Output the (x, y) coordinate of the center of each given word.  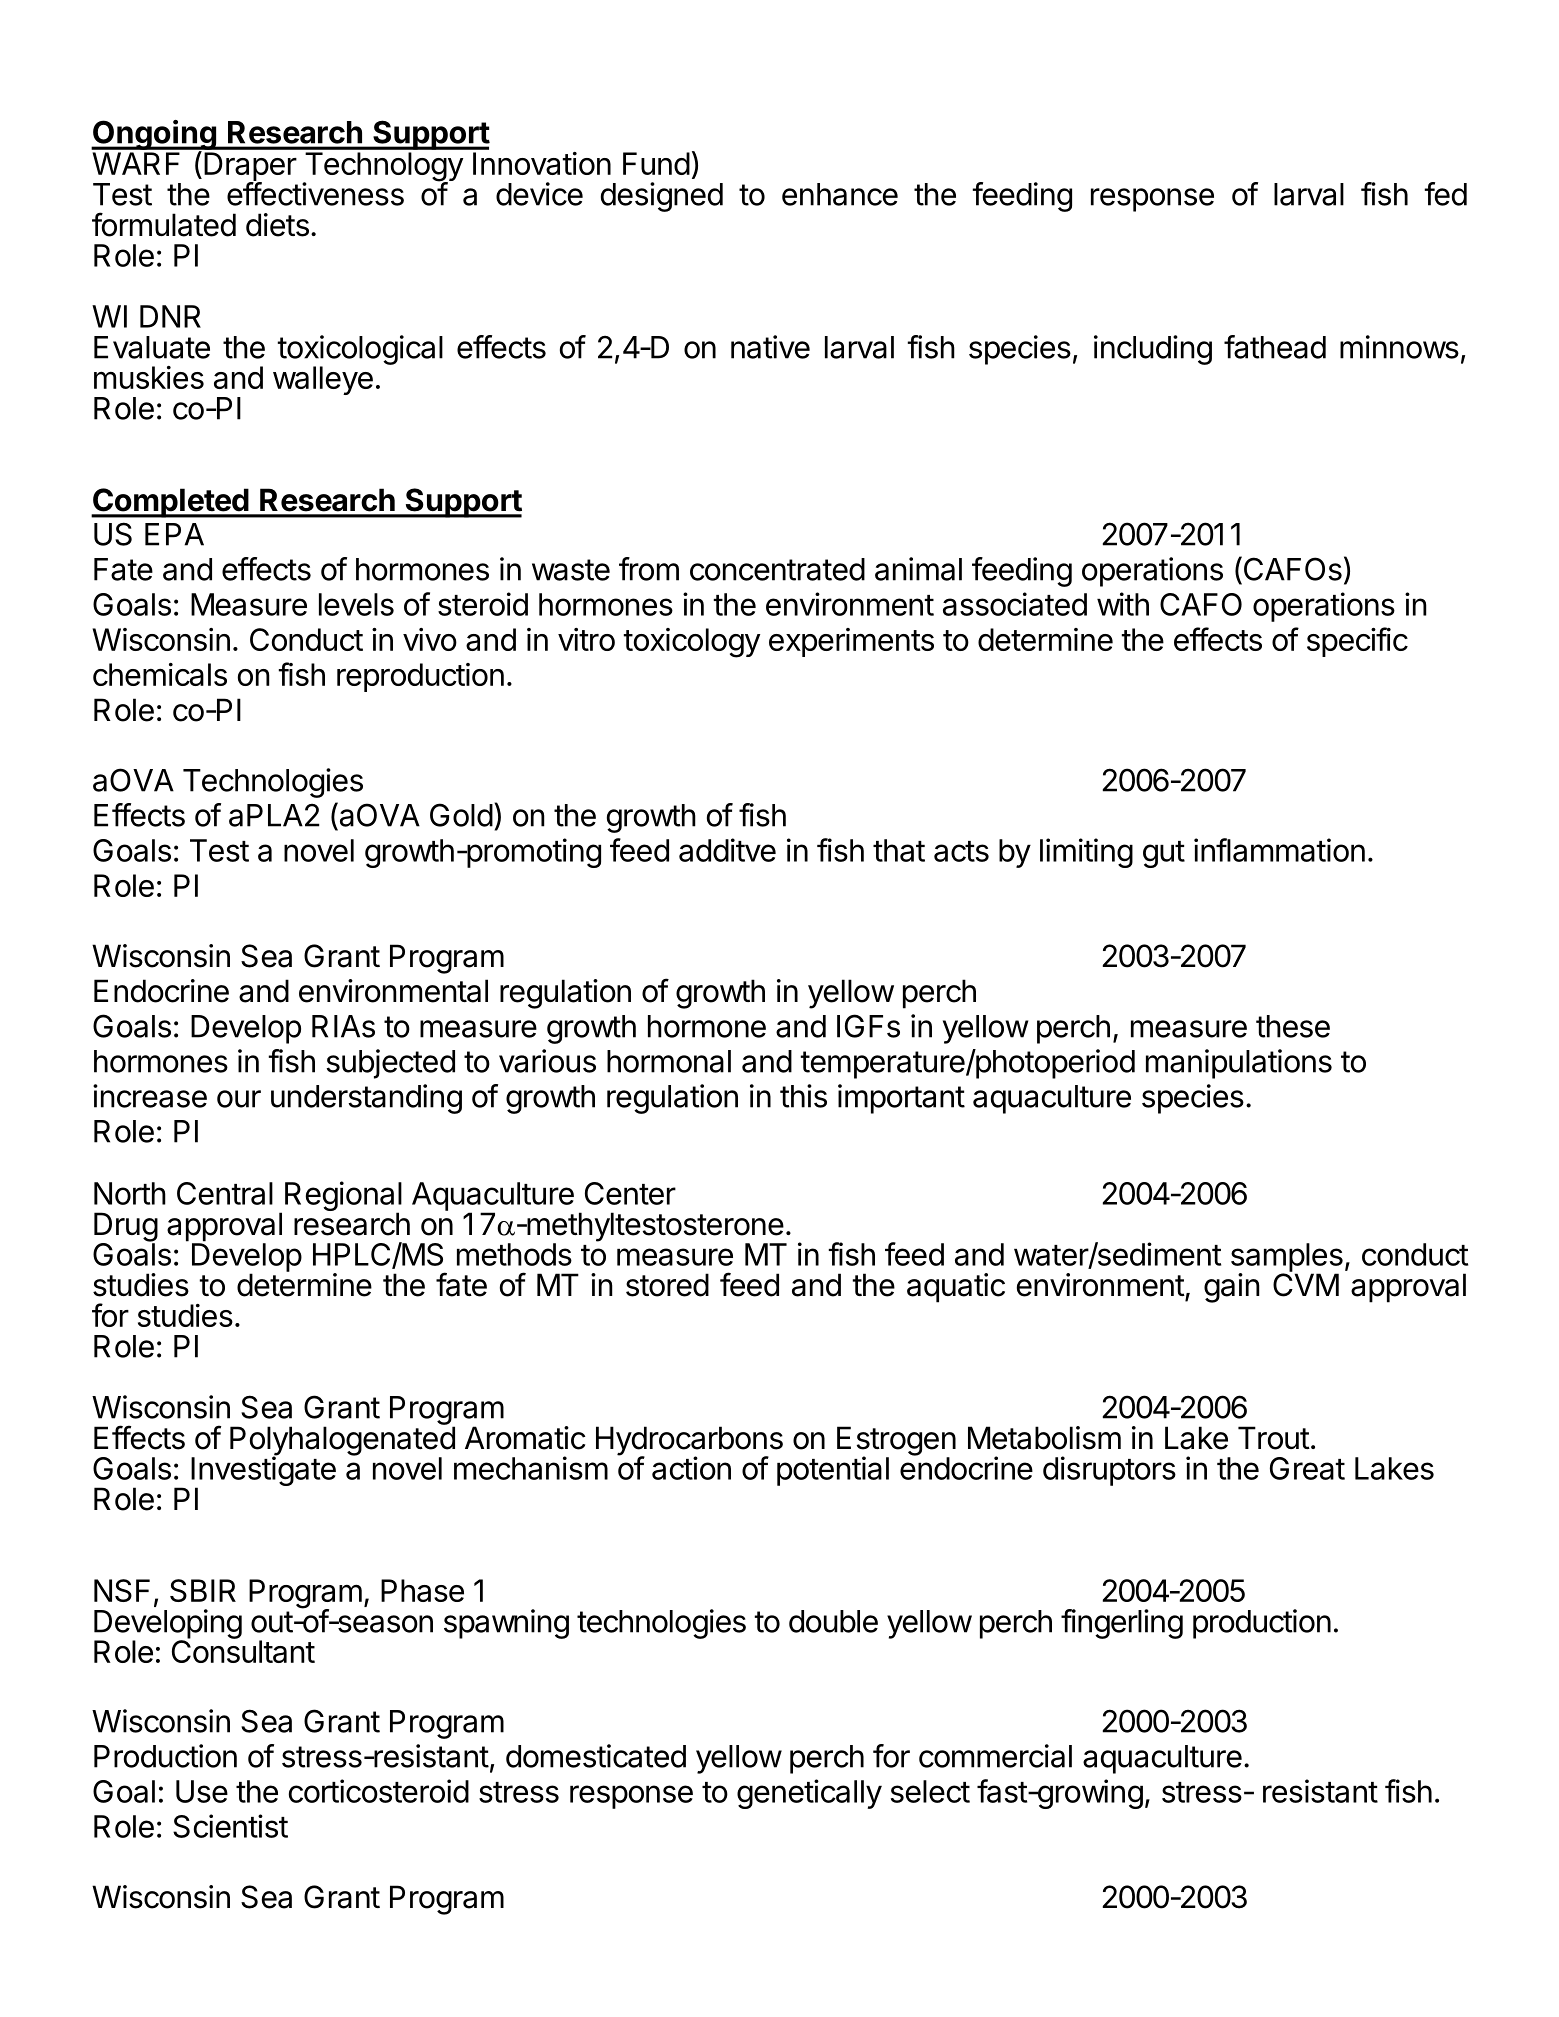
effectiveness (315, 194)
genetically (809, 1794)
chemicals (160, 674)
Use (202, 1791)
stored (667, 1285)
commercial (995, 1756)
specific (1357, 642)
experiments (851, 642)
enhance (840, 194)
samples (1287, 1258)
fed (1445, 194)
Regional (343, 1197)
